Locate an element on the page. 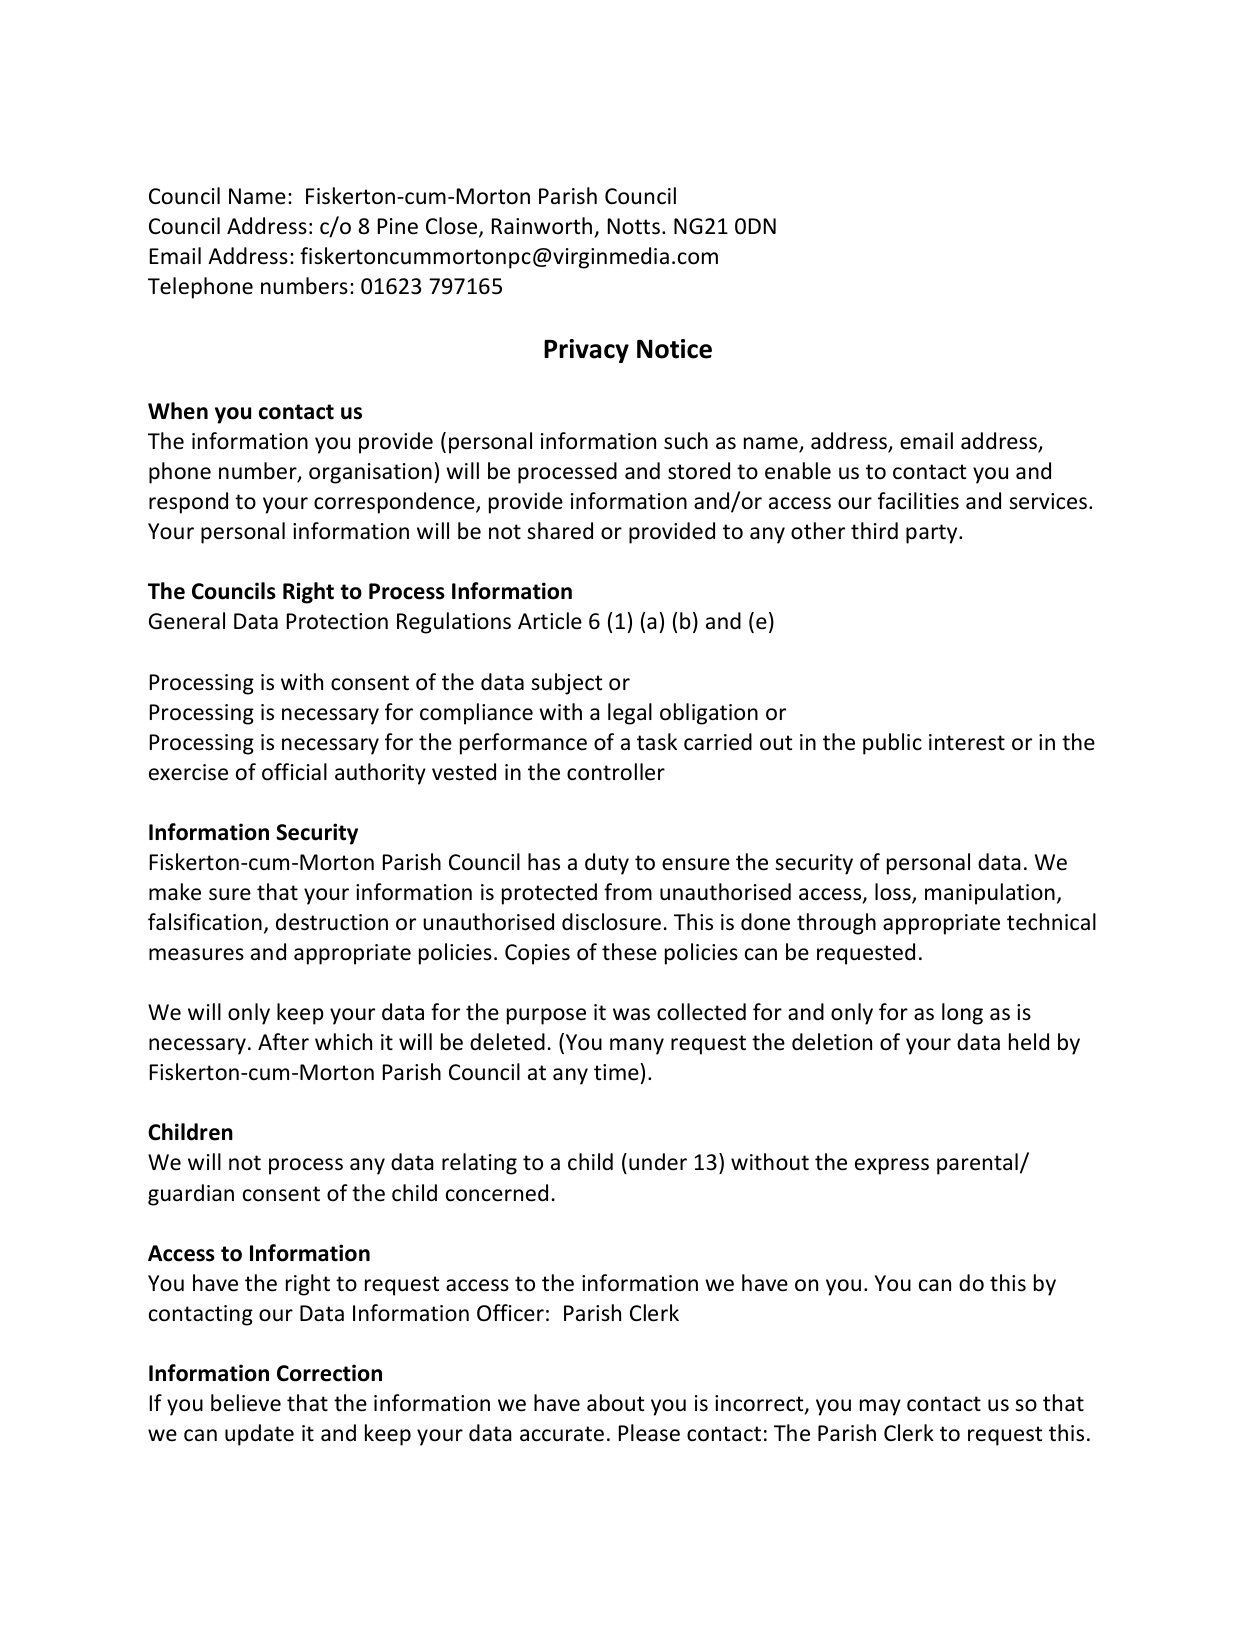 This image has width=1256, height=1625. Privacy is located at coordinates (586, 351).
